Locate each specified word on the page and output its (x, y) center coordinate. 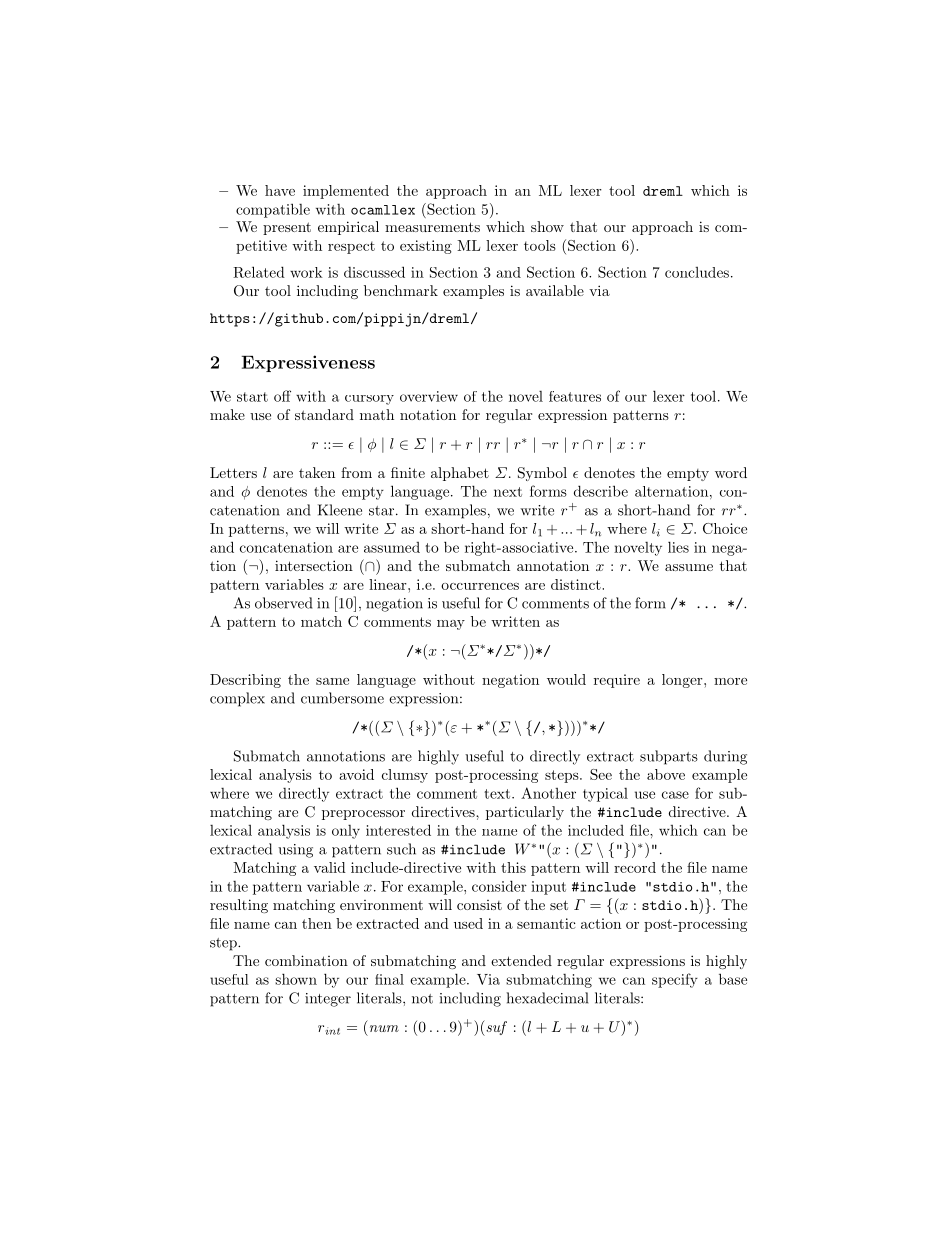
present (287, 228)
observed (283, 603)
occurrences (480, 586)
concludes (697, 272)
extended (521, 960)
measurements (432, 227)
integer (328, 1000)
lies (678, 547)
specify (675, 980)
